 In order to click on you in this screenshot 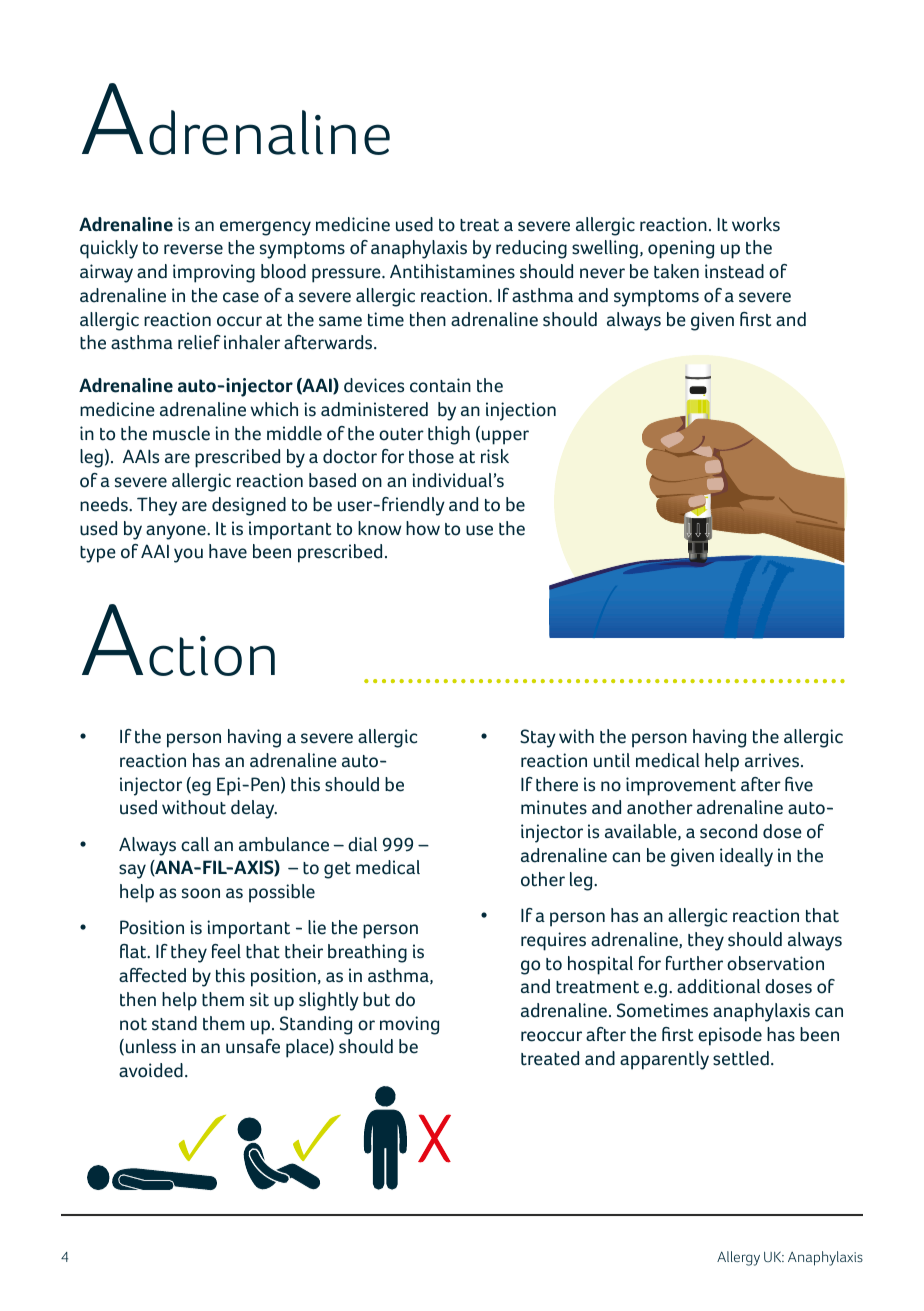, I will do `click(188, 555)`.
